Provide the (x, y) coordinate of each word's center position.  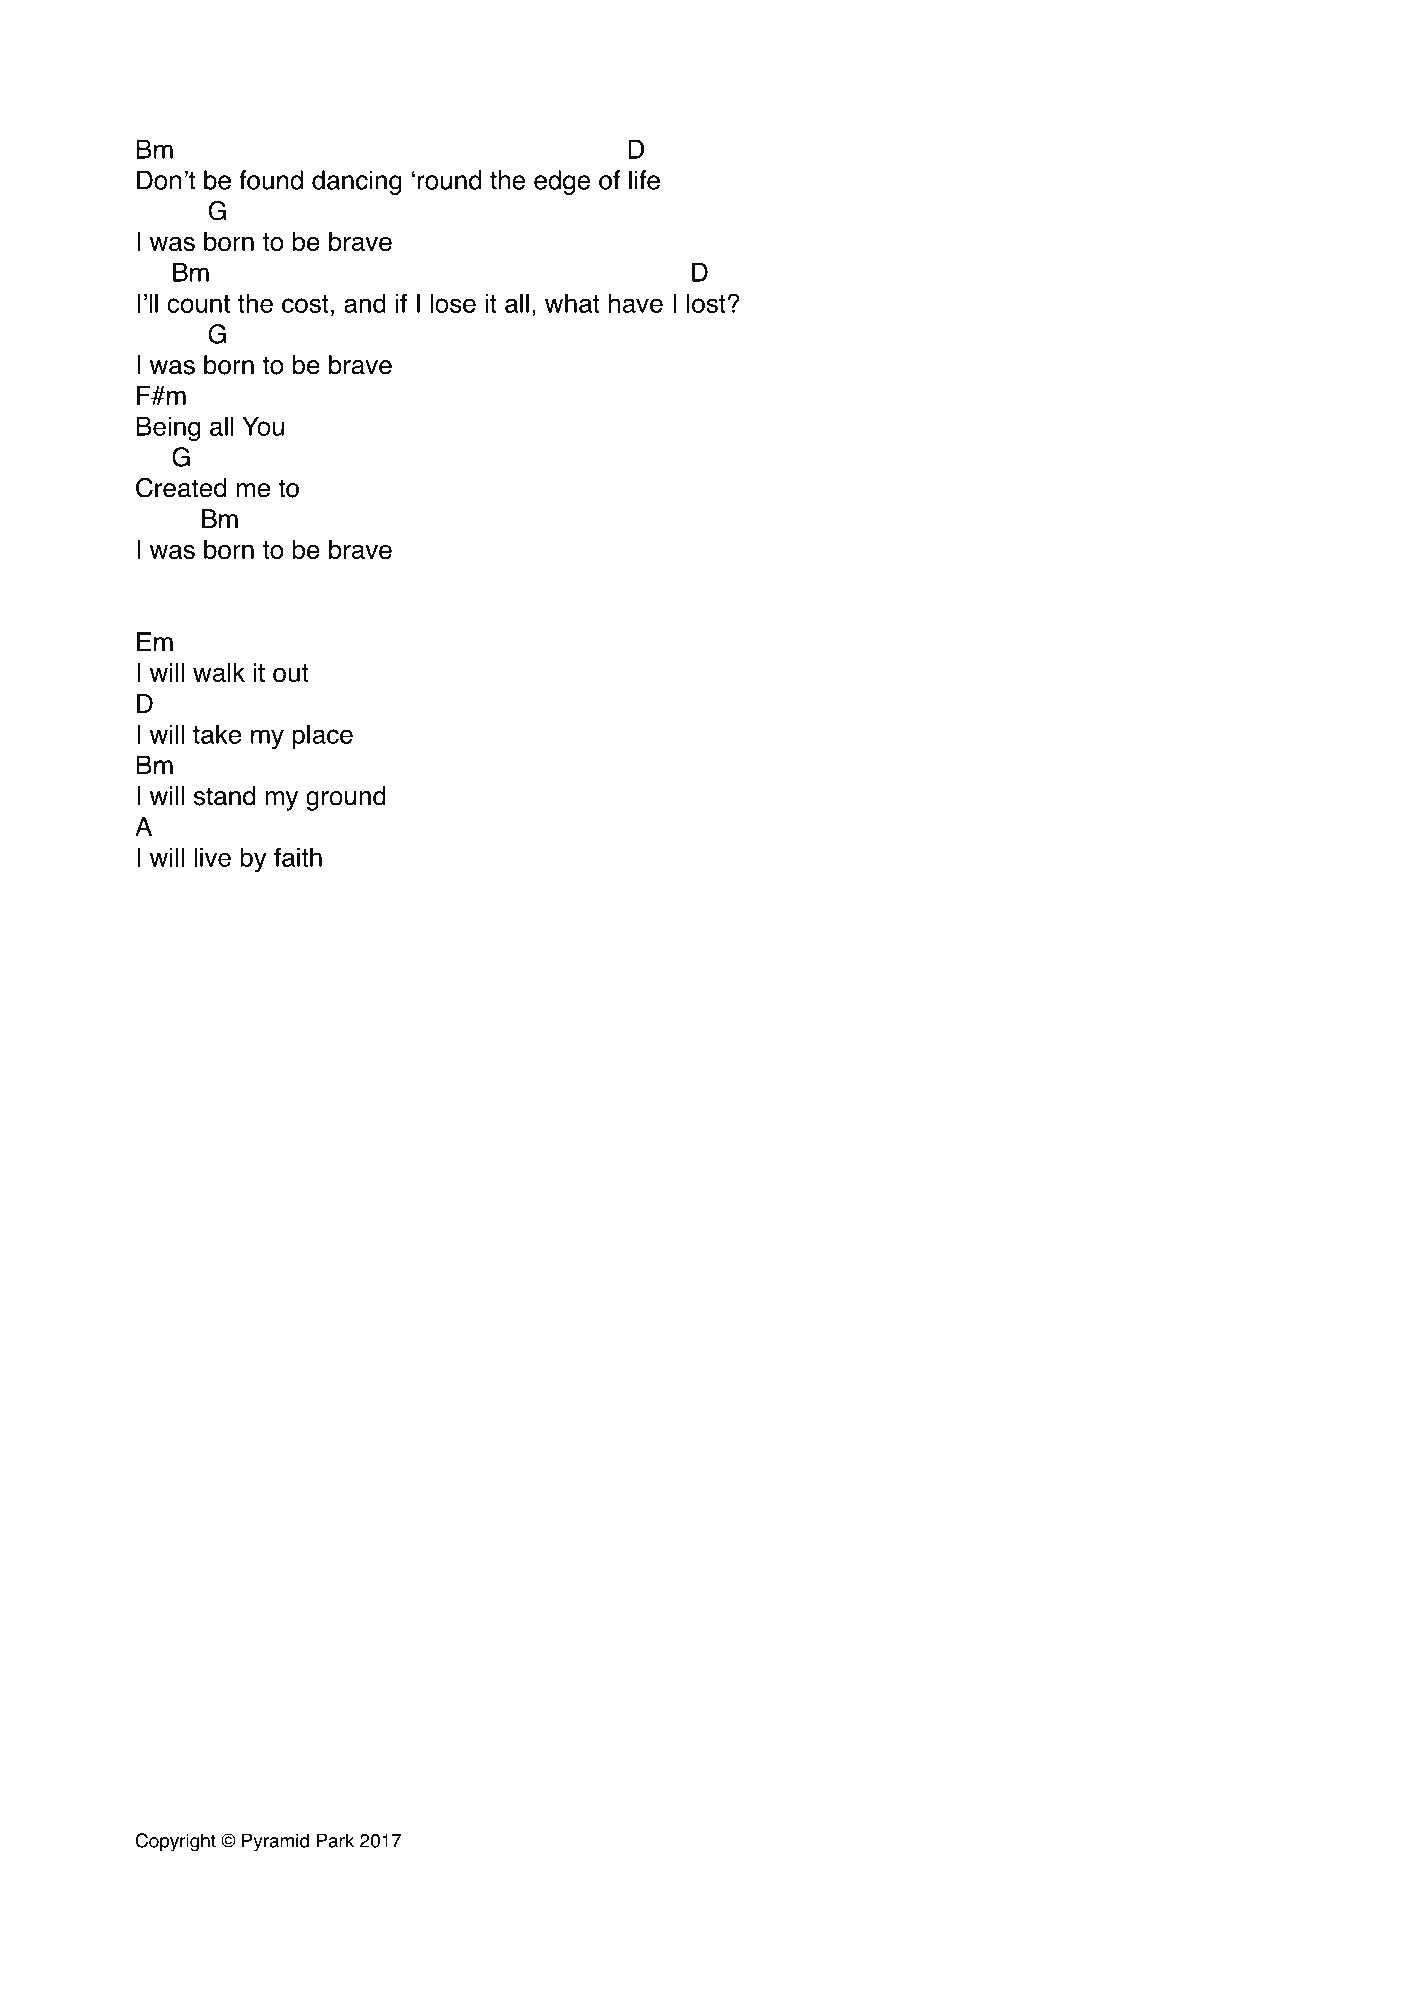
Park (335, 1840)
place (322, 737)
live (212, 857)
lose (453, 303)
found (271, 180)
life (644, 180)
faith (298, 857)
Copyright (176, 1842)
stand (224, 796)
